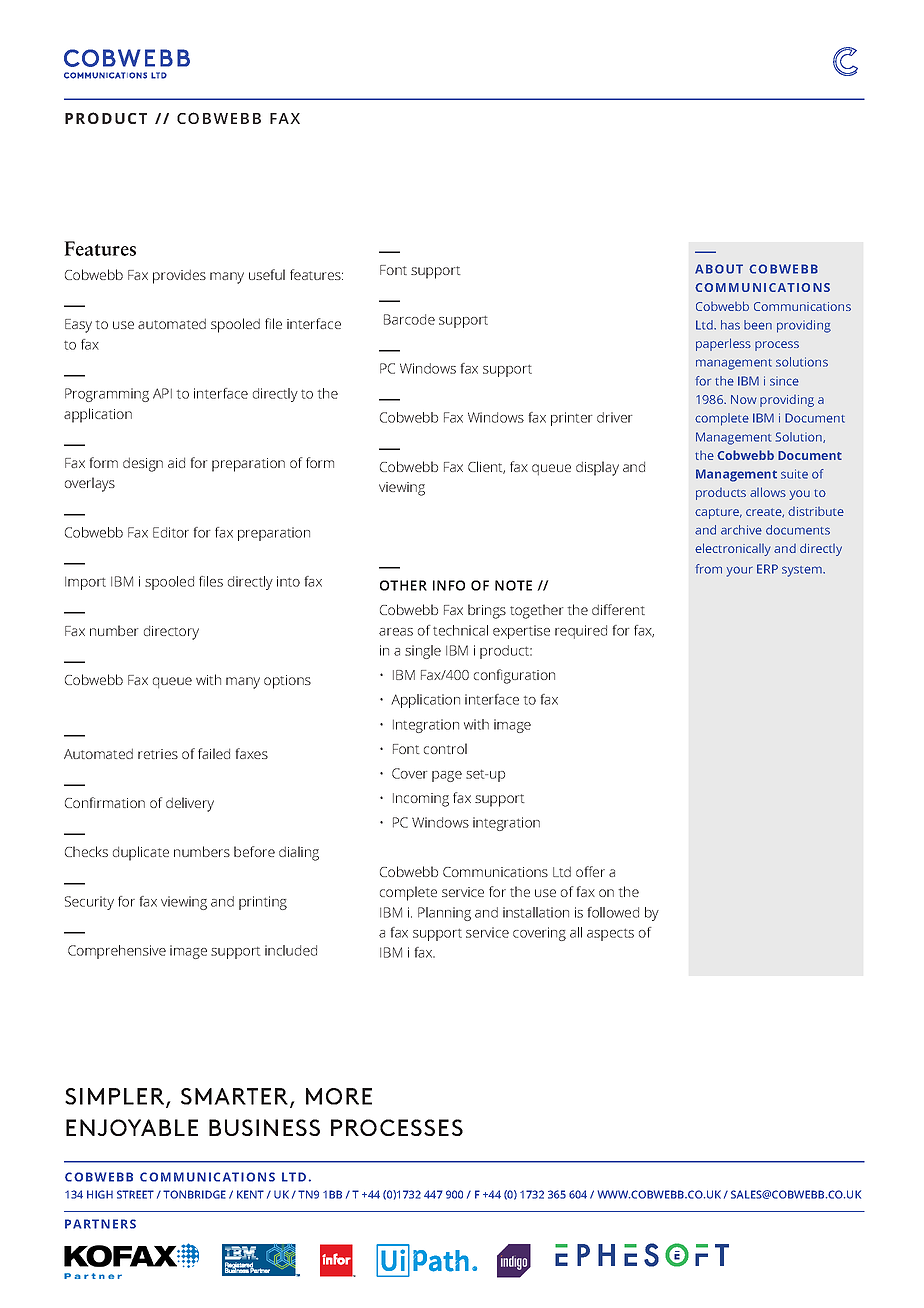 The width and height of the page is (924, 1308). I want to click on Incoming, so click(421, 800).
